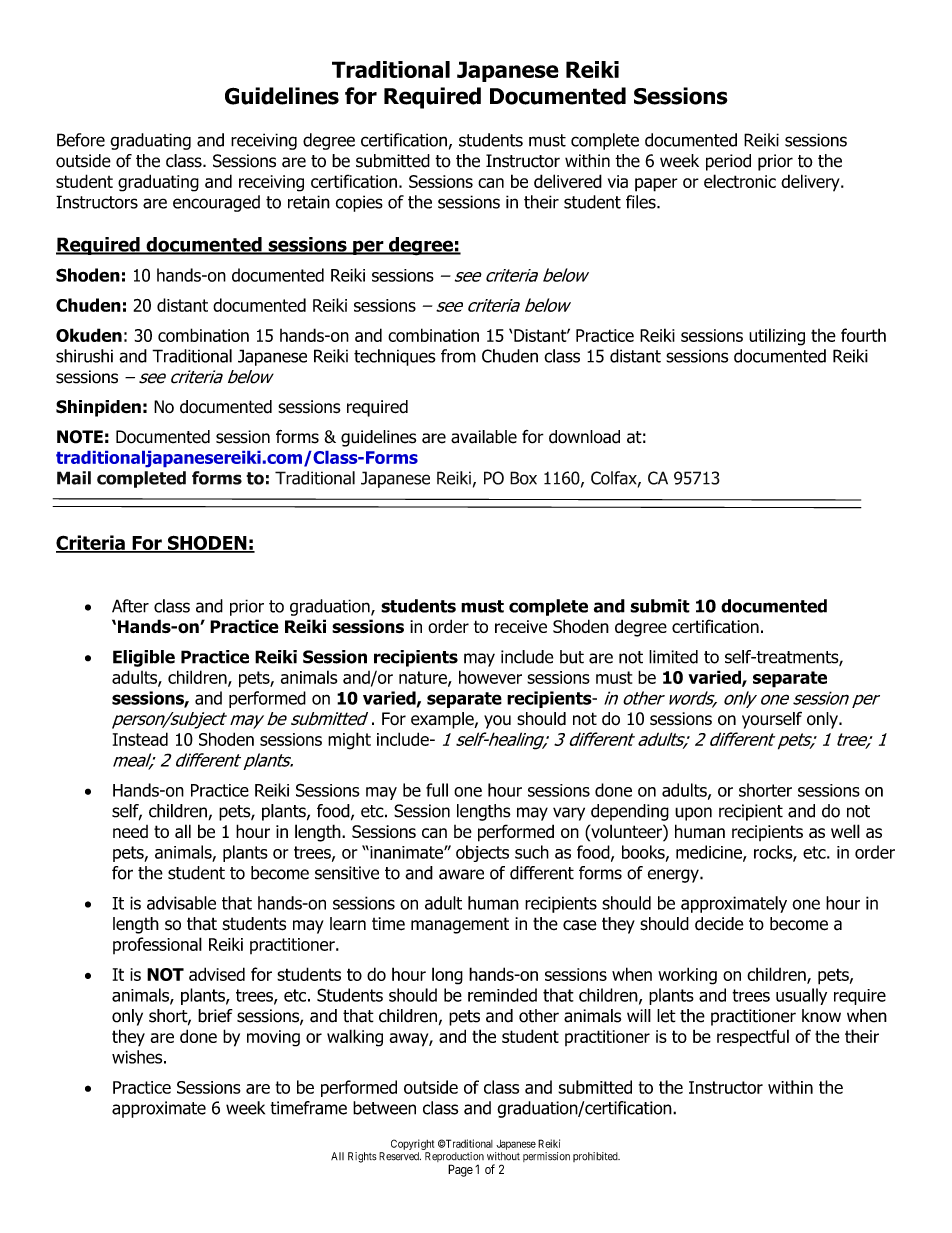 Image resolution: width=952 pixels, height=1233 pixels. Describe the element at coordinates (490, 677) in the screenshot. I see `however` at that location.
